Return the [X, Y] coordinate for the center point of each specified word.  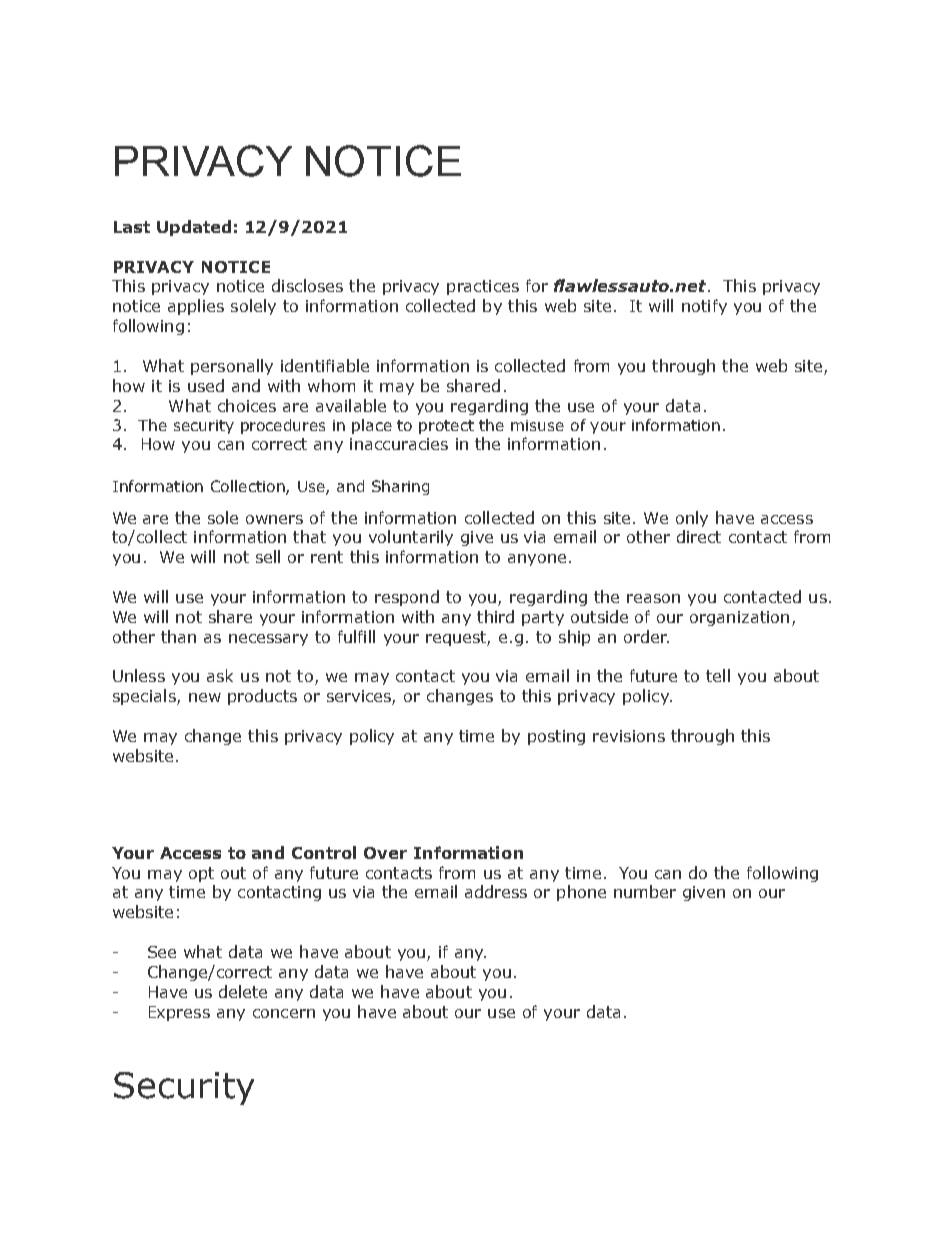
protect [446, 427]
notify [704, 307]
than [178, 636]
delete [243, 991]
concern [284, 1013]
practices [483, 287]
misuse [537, 425]
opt [201, 874]
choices [247, 405]
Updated [194, 228]
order [646, 636]
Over [385, 853]
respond [407, 598]
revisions [629, 736]
